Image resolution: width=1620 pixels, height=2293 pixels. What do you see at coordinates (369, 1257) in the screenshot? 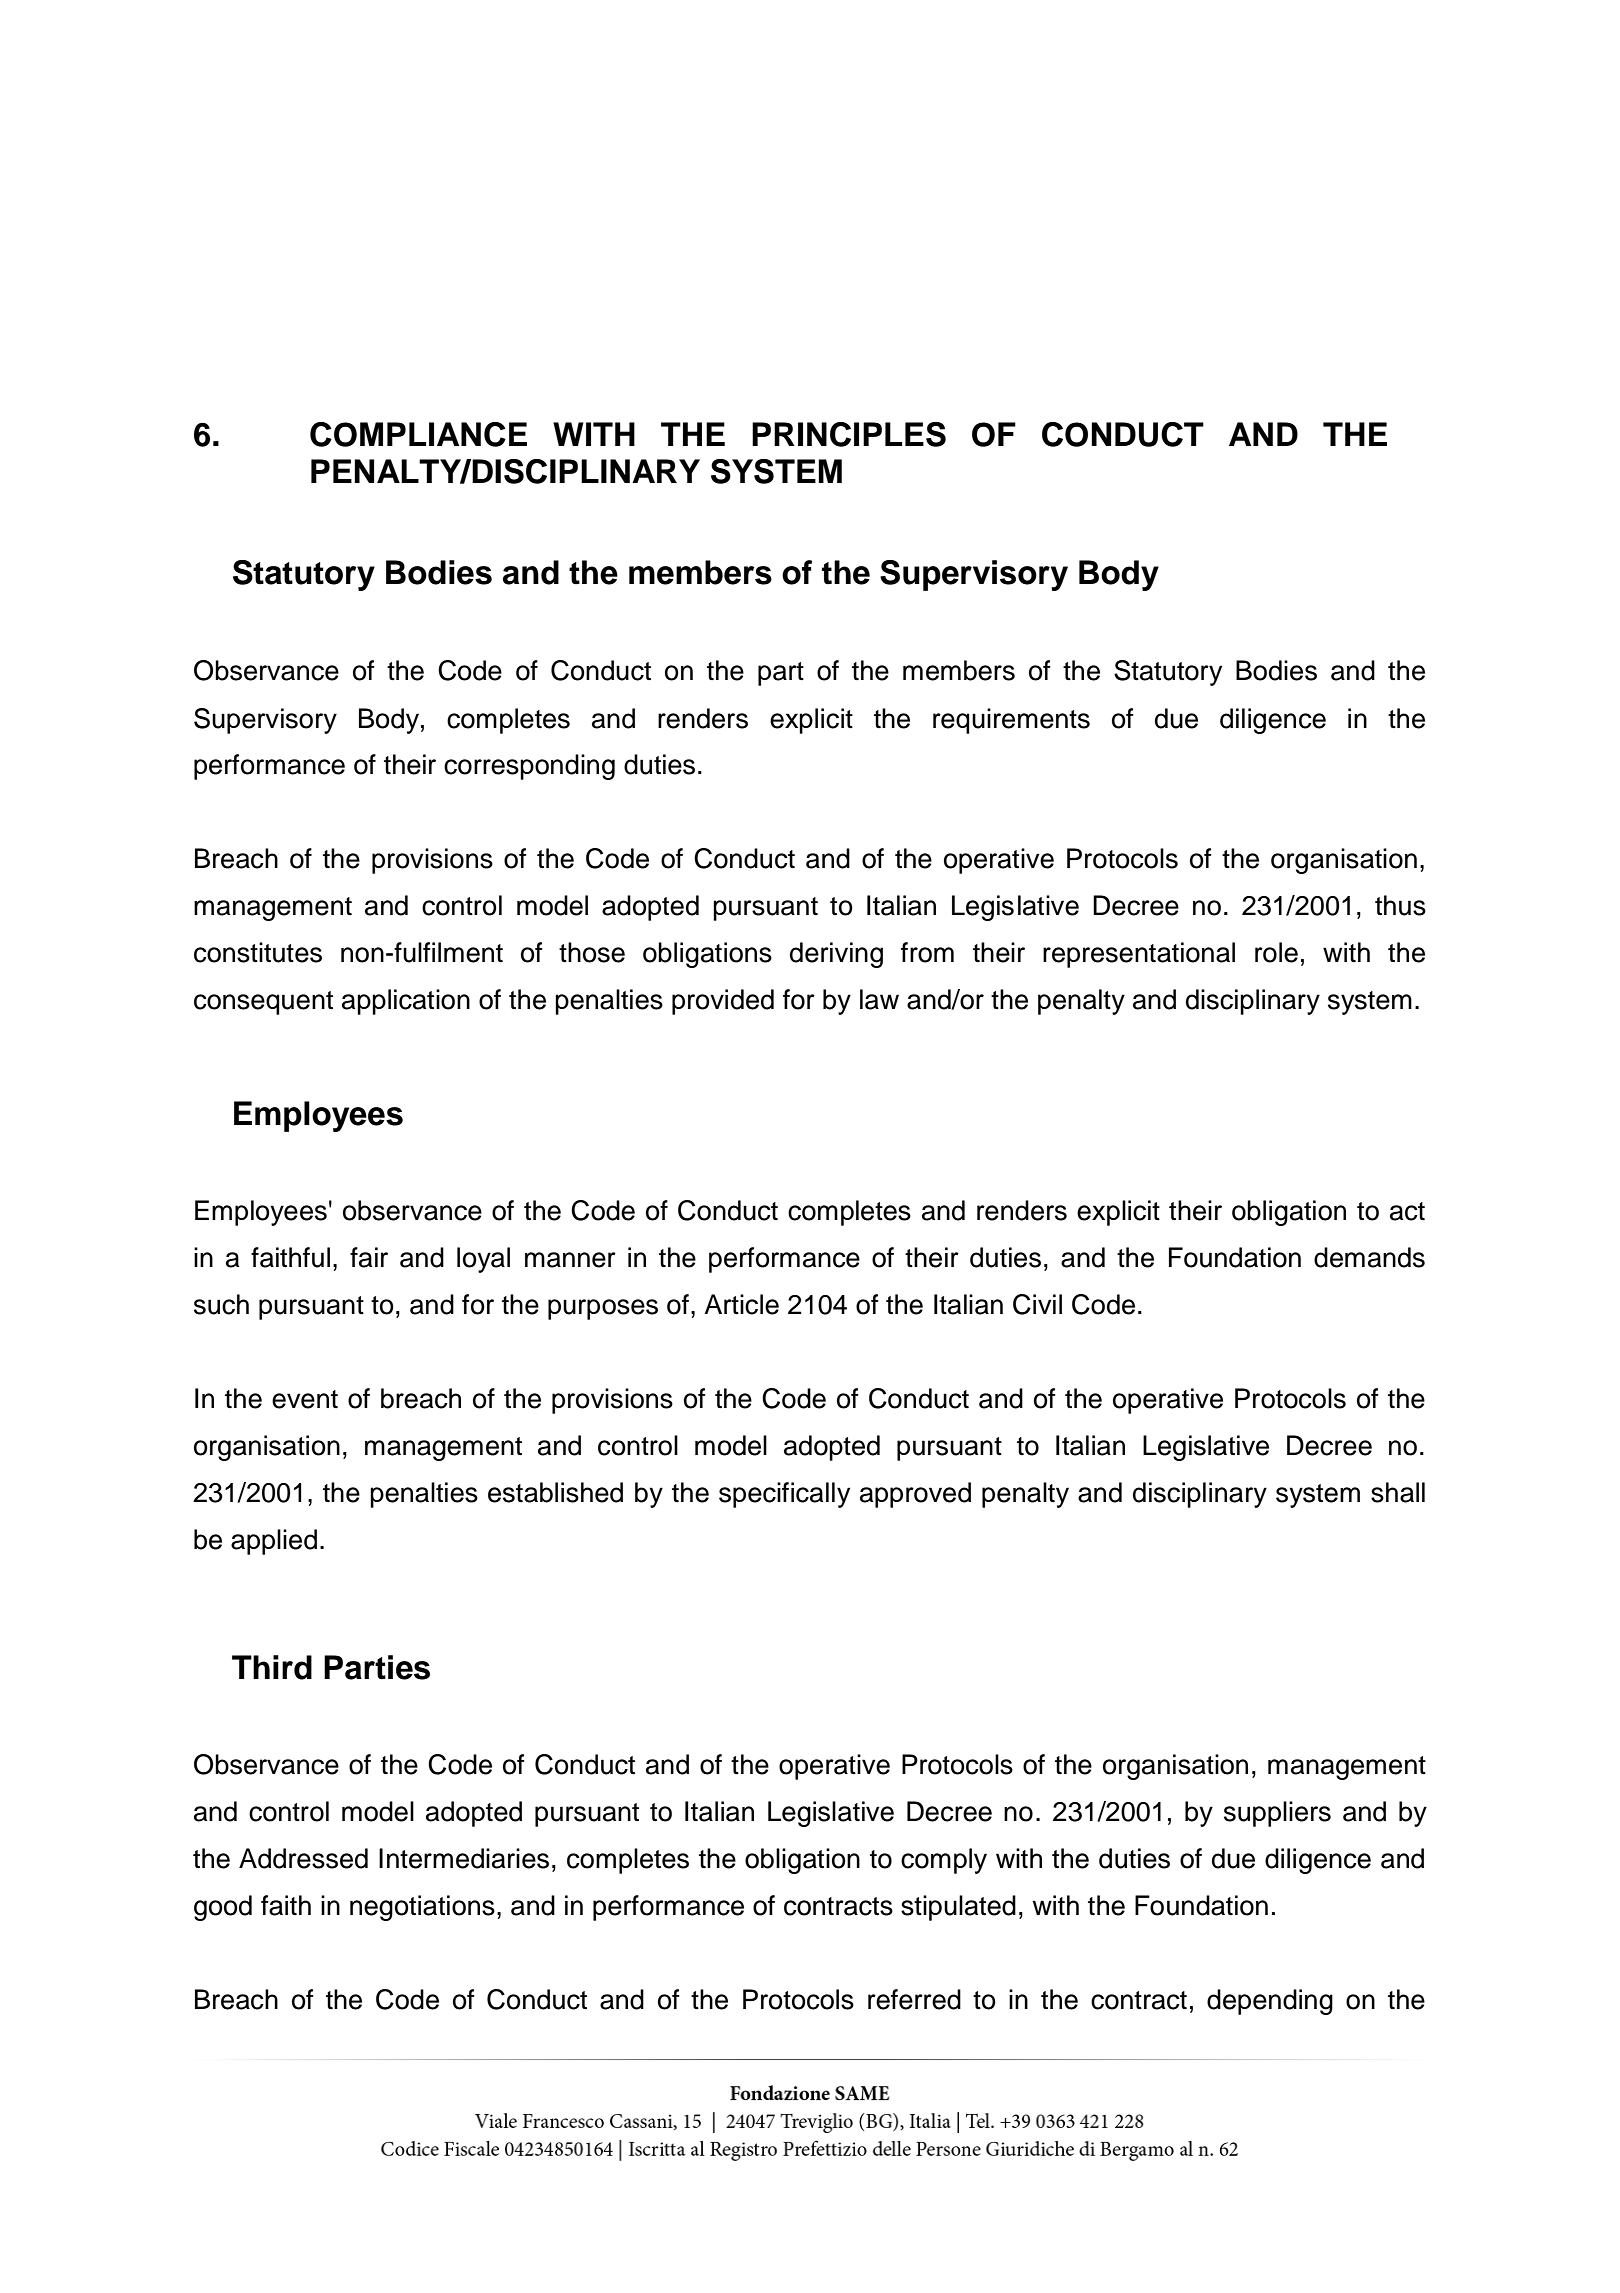
I see `fair` at bounding box center [369, 1257].
